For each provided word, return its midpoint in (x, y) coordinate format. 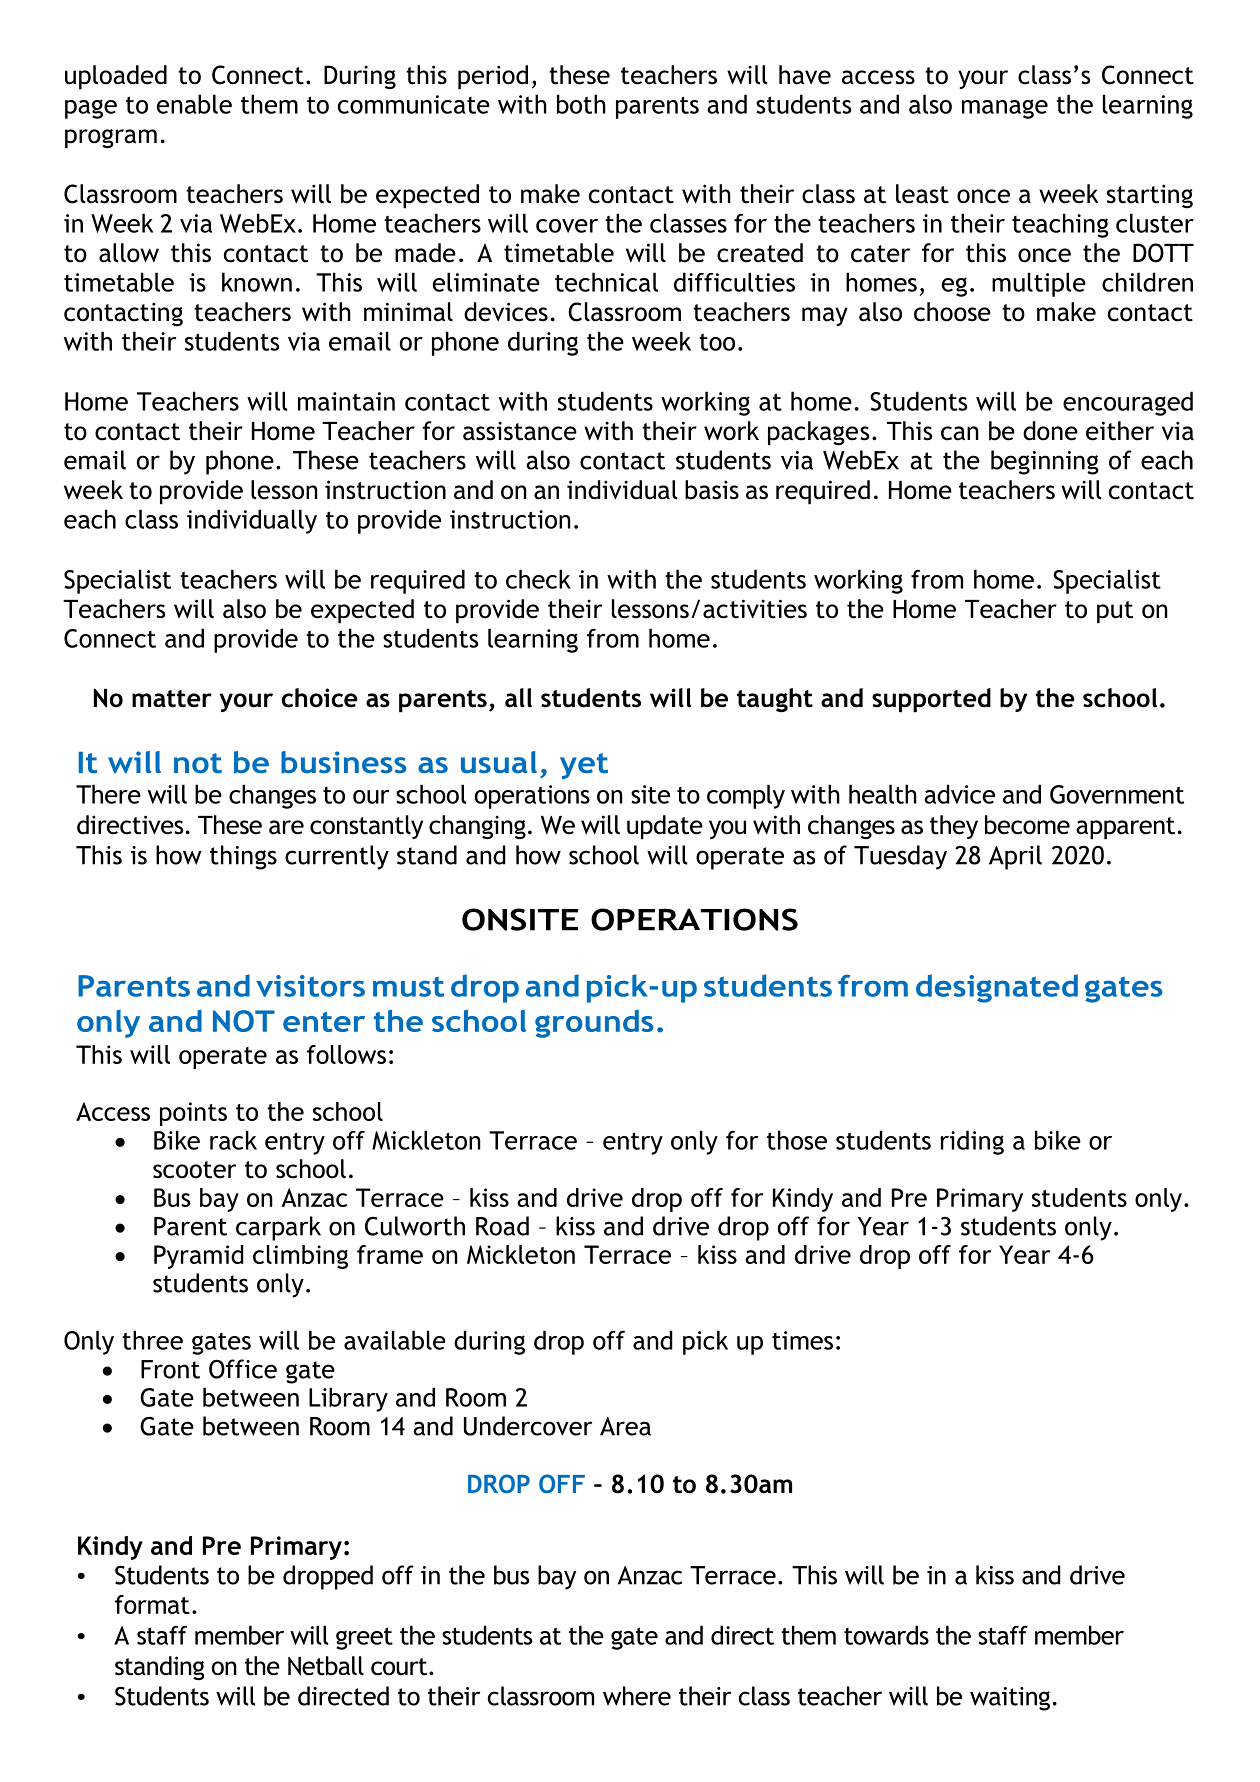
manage (1005, 109)
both (581, 104)
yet (584, 766)
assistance (520, 431)
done (1050, 431)
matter (172, 699)
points (193, 1114)
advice (959, 794)
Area (625, 1426)
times (802, 1340)
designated (997, 988)
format (152, 1604)
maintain (346, 401)
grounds (594, 1024)
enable (194, 104)
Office (243, 1369)
